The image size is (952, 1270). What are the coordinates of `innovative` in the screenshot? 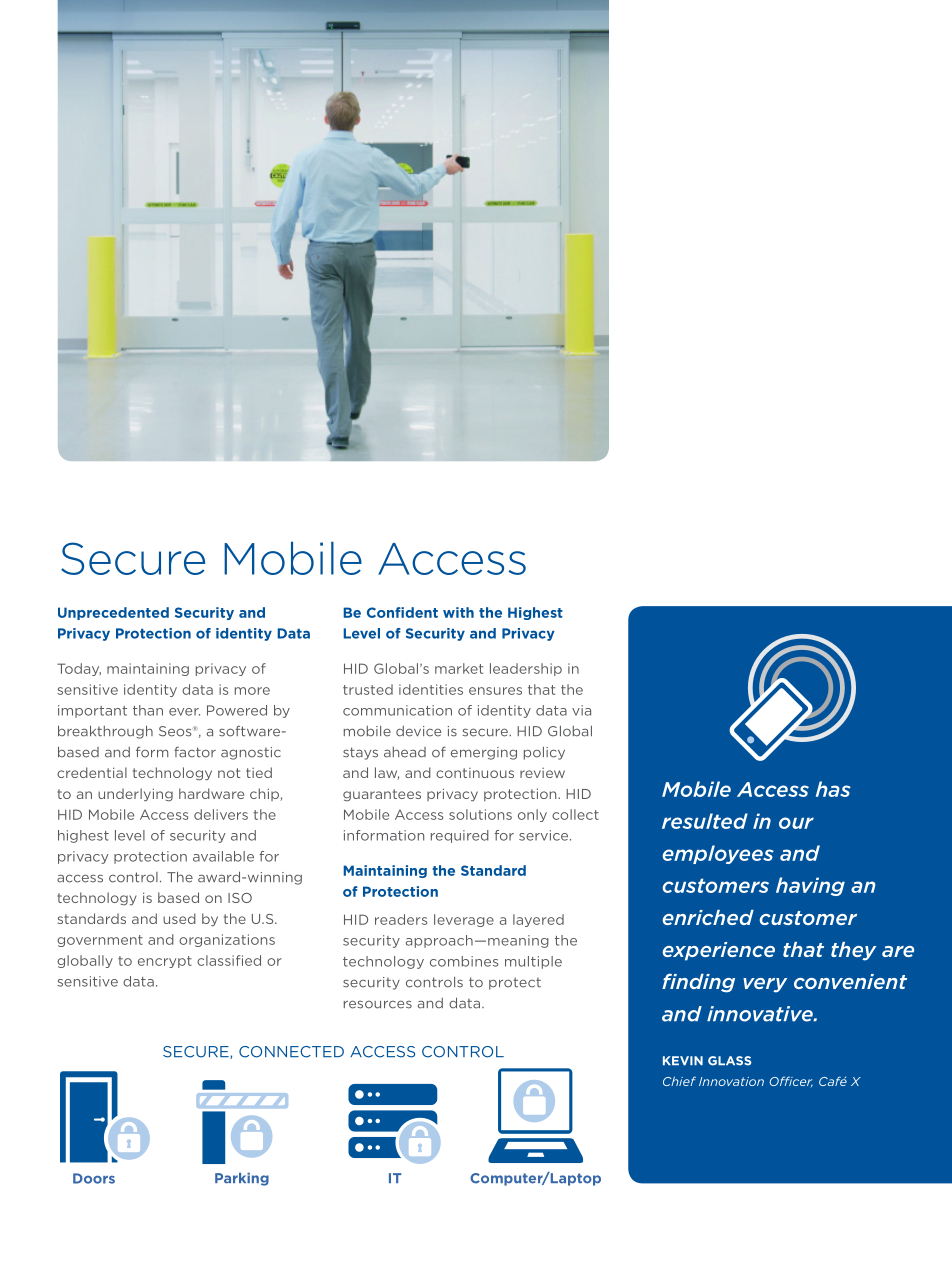 It's located at (761, 1014).
